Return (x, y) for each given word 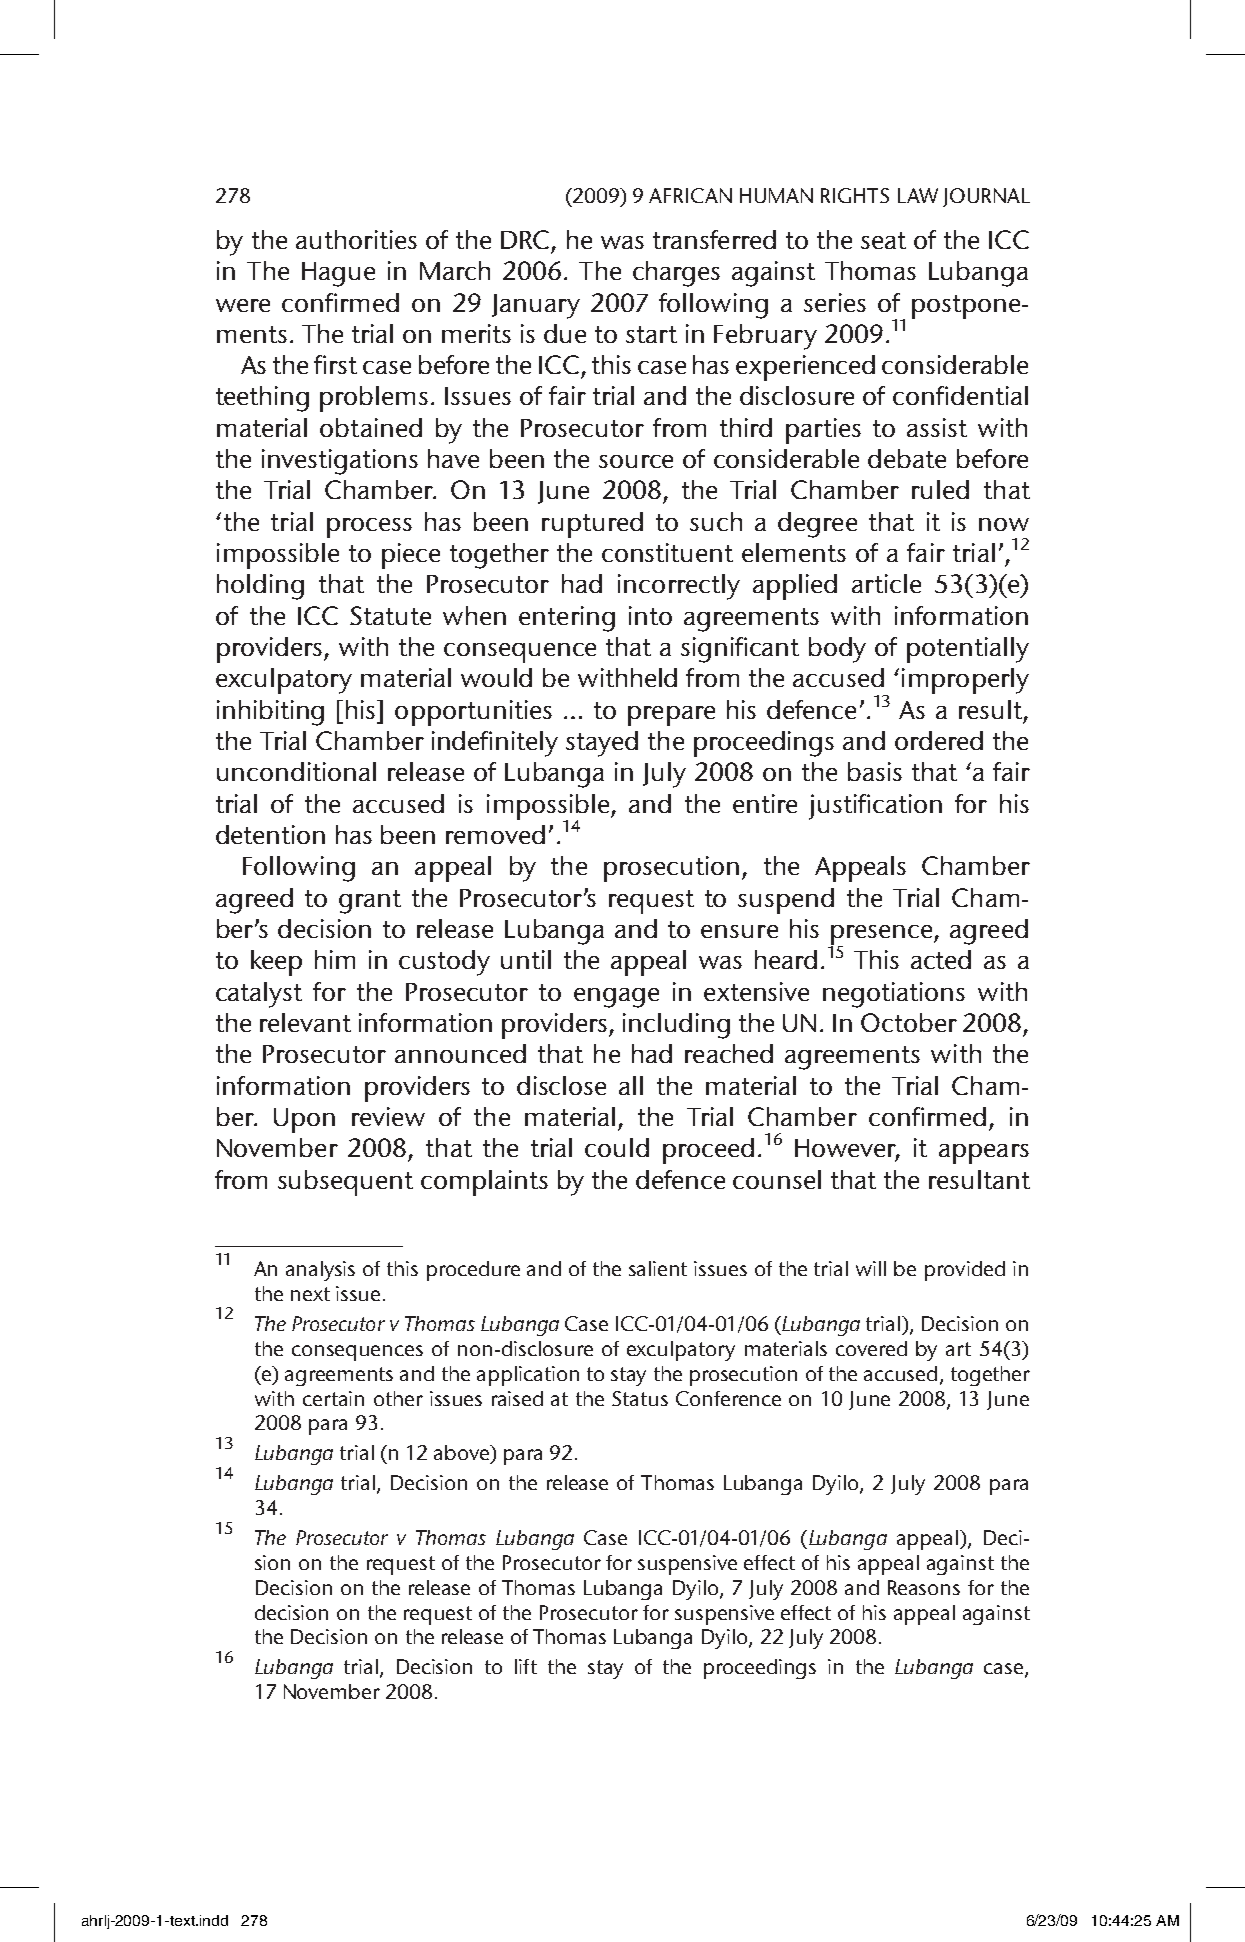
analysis (320, 1271)
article (886, 583)
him (335, 959)
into (650, 615)
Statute (390, 615)
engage (616, 998)
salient (658, 1268)
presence (883, 936)
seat (883, 240)
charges (676, 274)
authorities (356, 239)
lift (526, 1666)
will (871, 1268)
